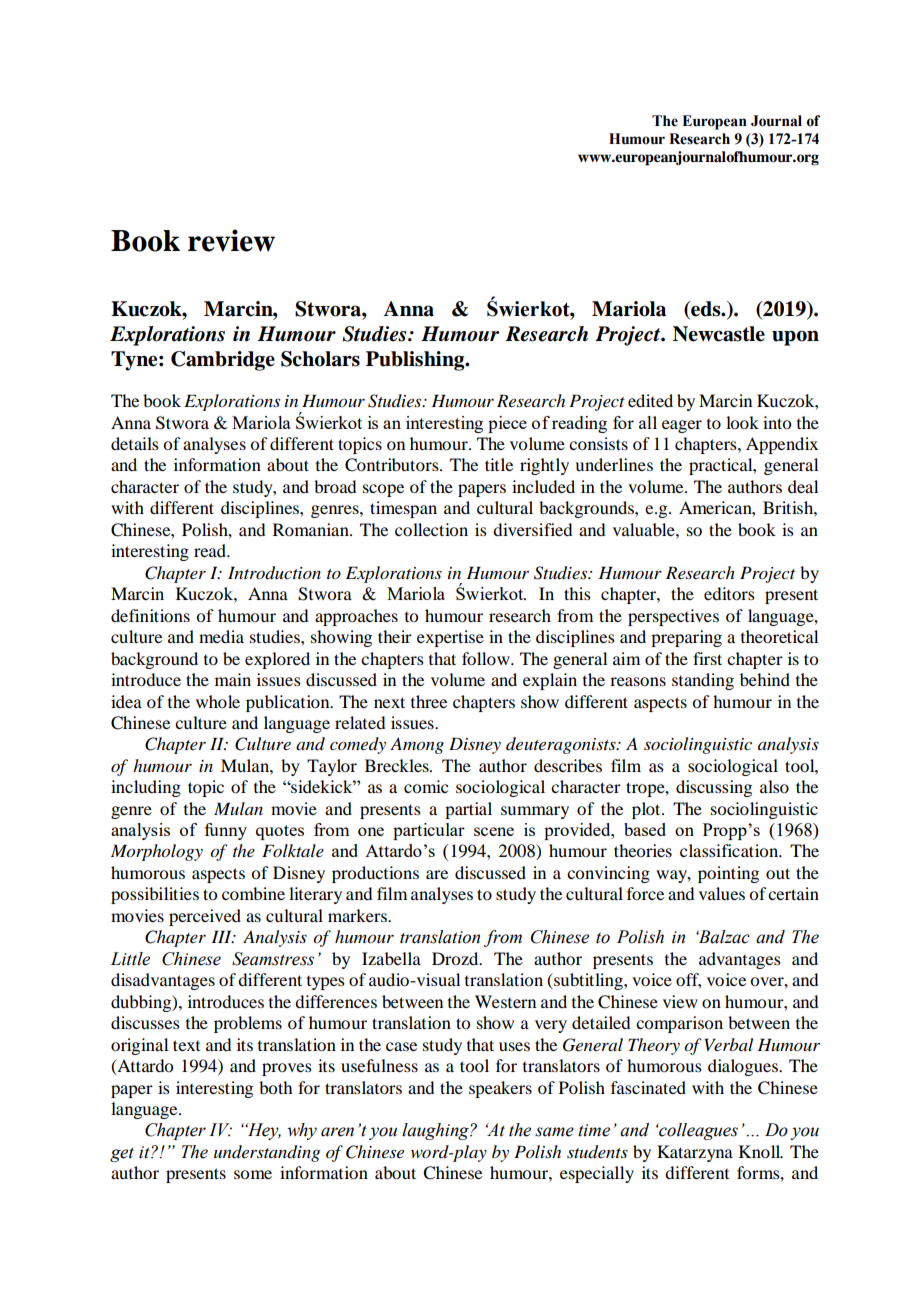 This image has height=1308, width=924. Describe the element at coordinates (803, 486) in the image. I see `deal` at that location.
